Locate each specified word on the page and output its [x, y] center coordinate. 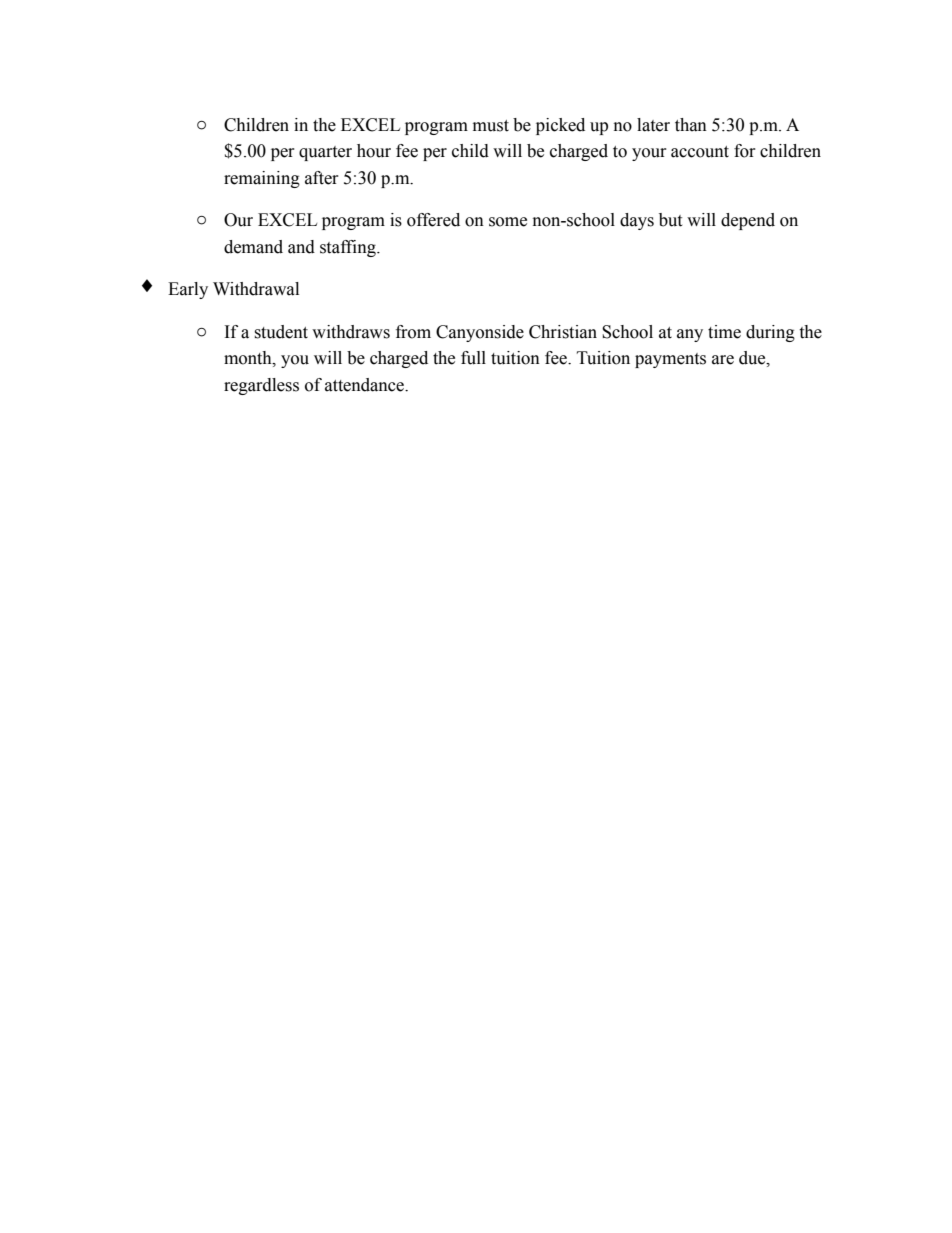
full [473, 358]
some [508, 222]
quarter [325, 153]
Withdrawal [256, 289]
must [491, 126]
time [724, 332]
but [670, 220]
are [723, 360]
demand [253, 247]
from [413, 332]
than [691, 125]
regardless [261, 386]
